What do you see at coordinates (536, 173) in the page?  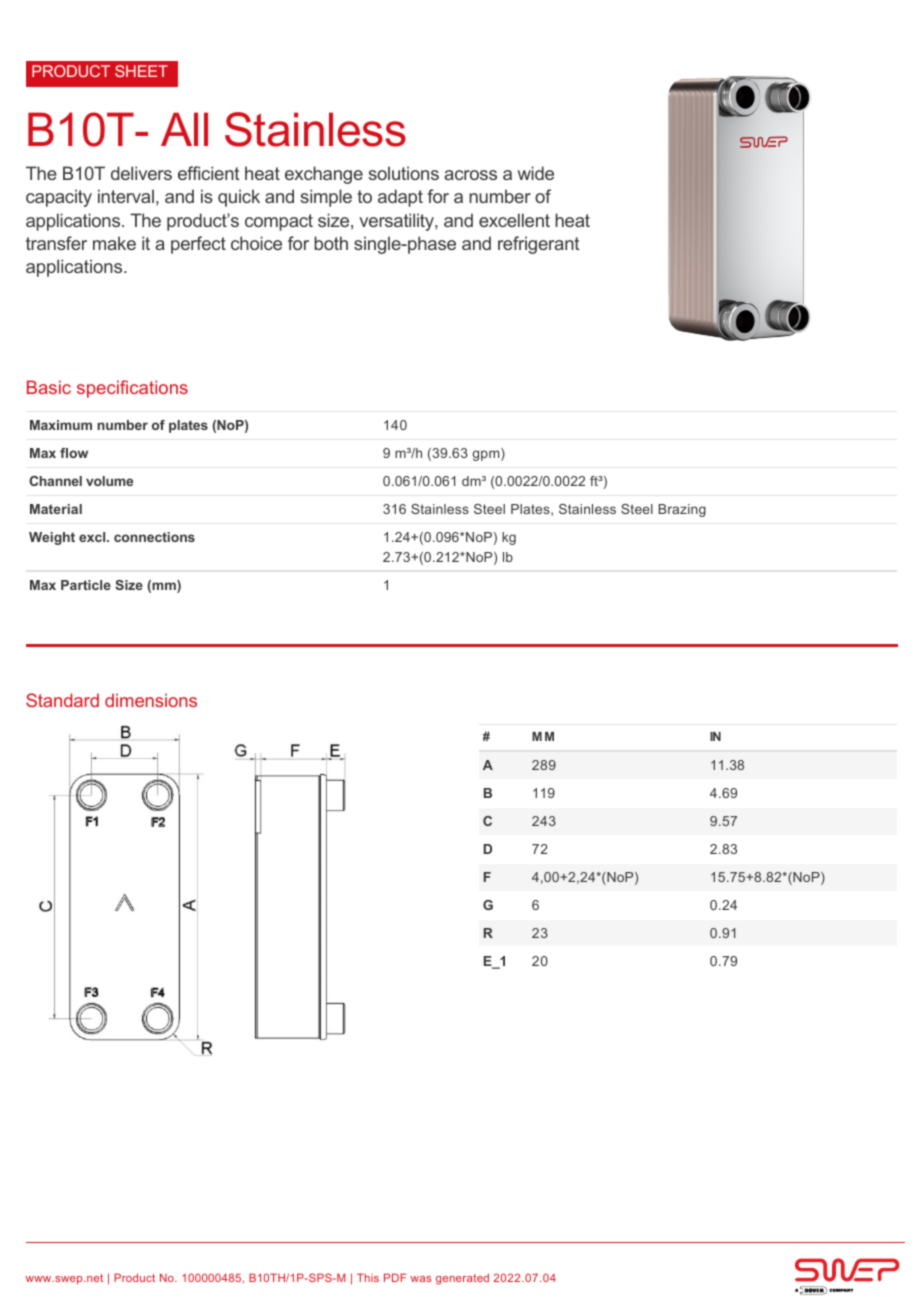 I see `wide` at bounding box center [536, 173].
